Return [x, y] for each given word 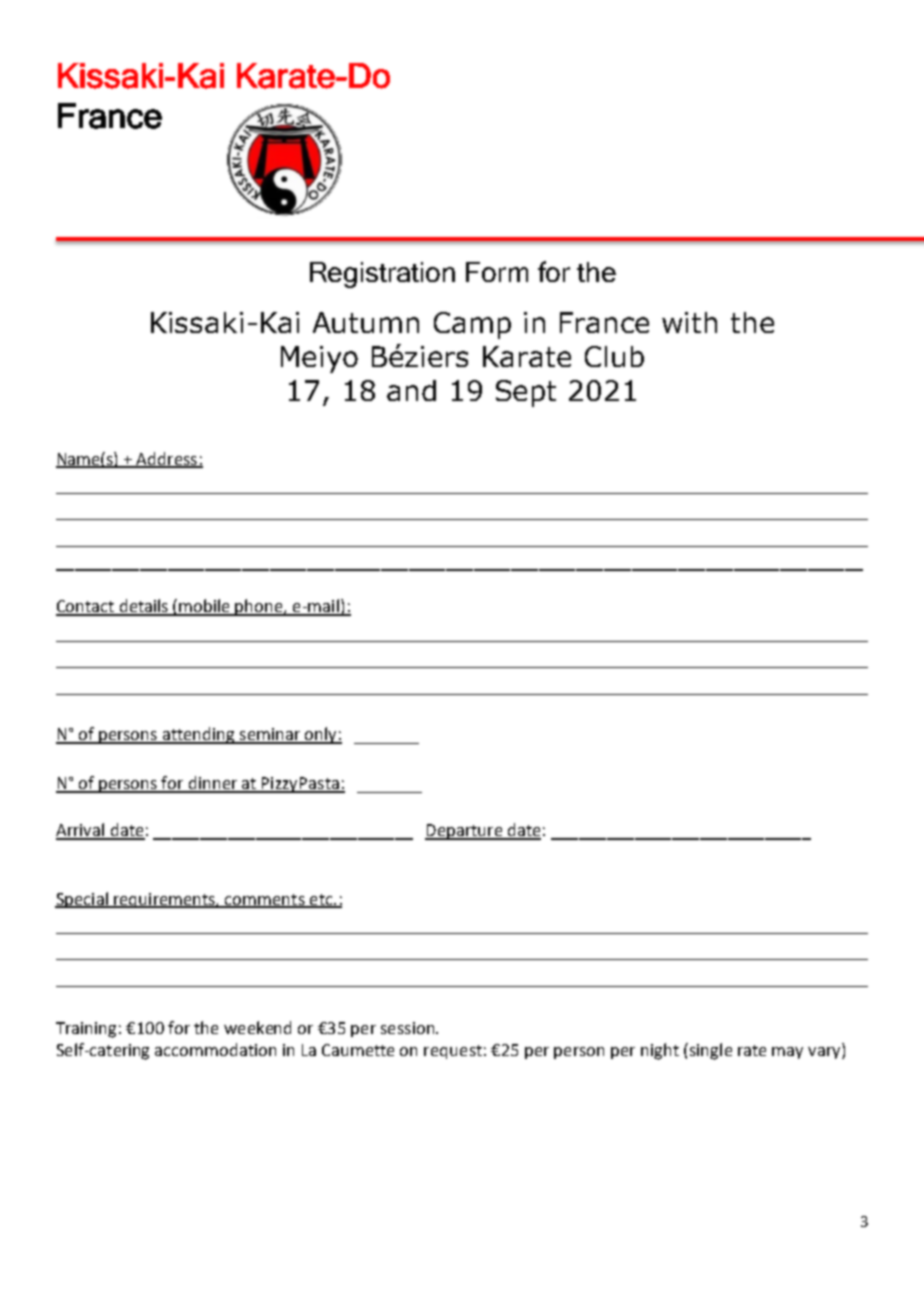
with [689, 322]
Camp [472, 325]
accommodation [215, 1049]
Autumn [366, 322]
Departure [465, 832]
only [321, 735]
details [144, 607]
